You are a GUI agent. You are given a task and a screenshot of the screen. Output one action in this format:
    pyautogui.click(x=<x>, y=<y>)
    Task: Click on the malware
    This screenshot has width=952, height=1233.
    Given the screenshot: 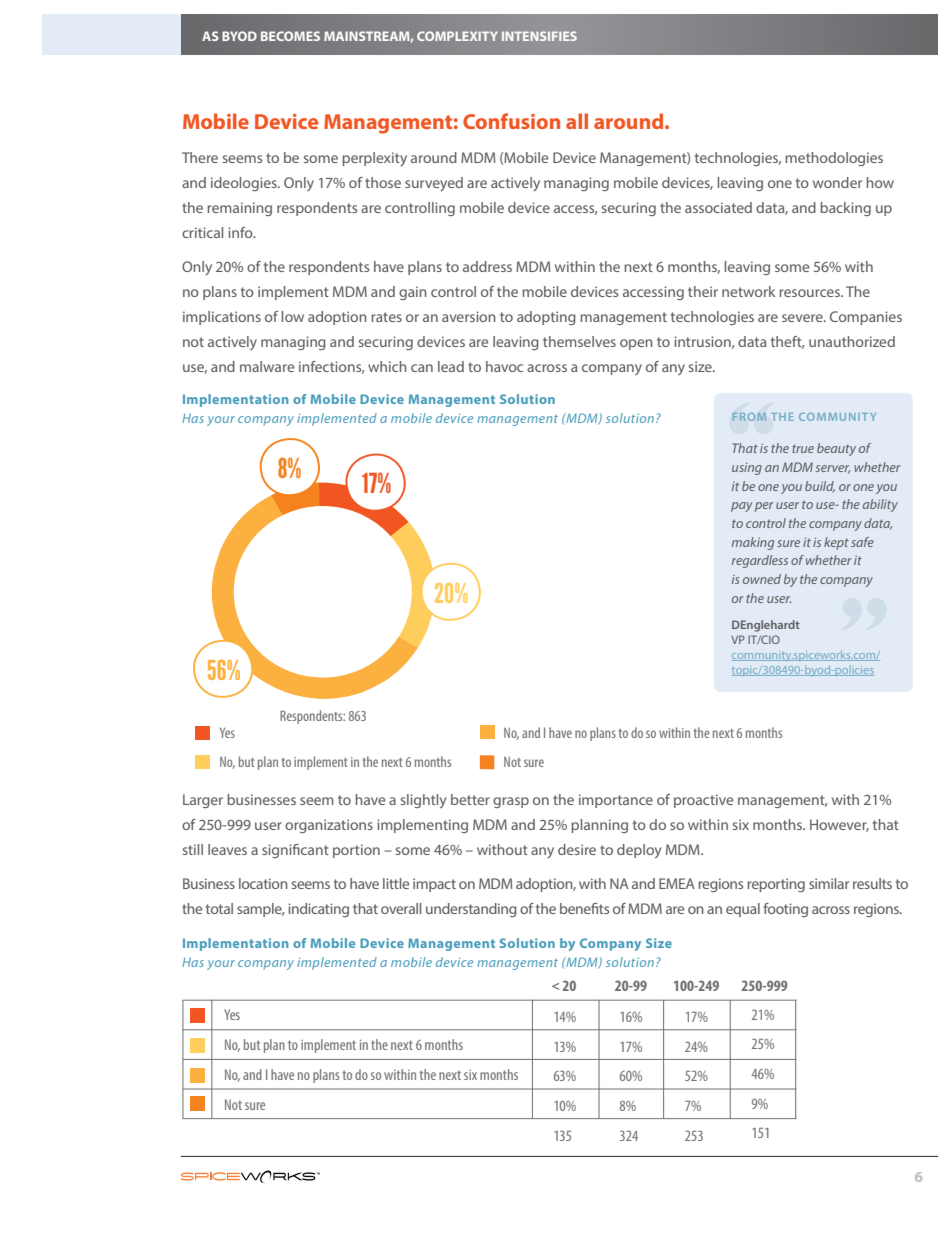 What is the action you would take?
    pyautogui.click(x=267, y=366)
